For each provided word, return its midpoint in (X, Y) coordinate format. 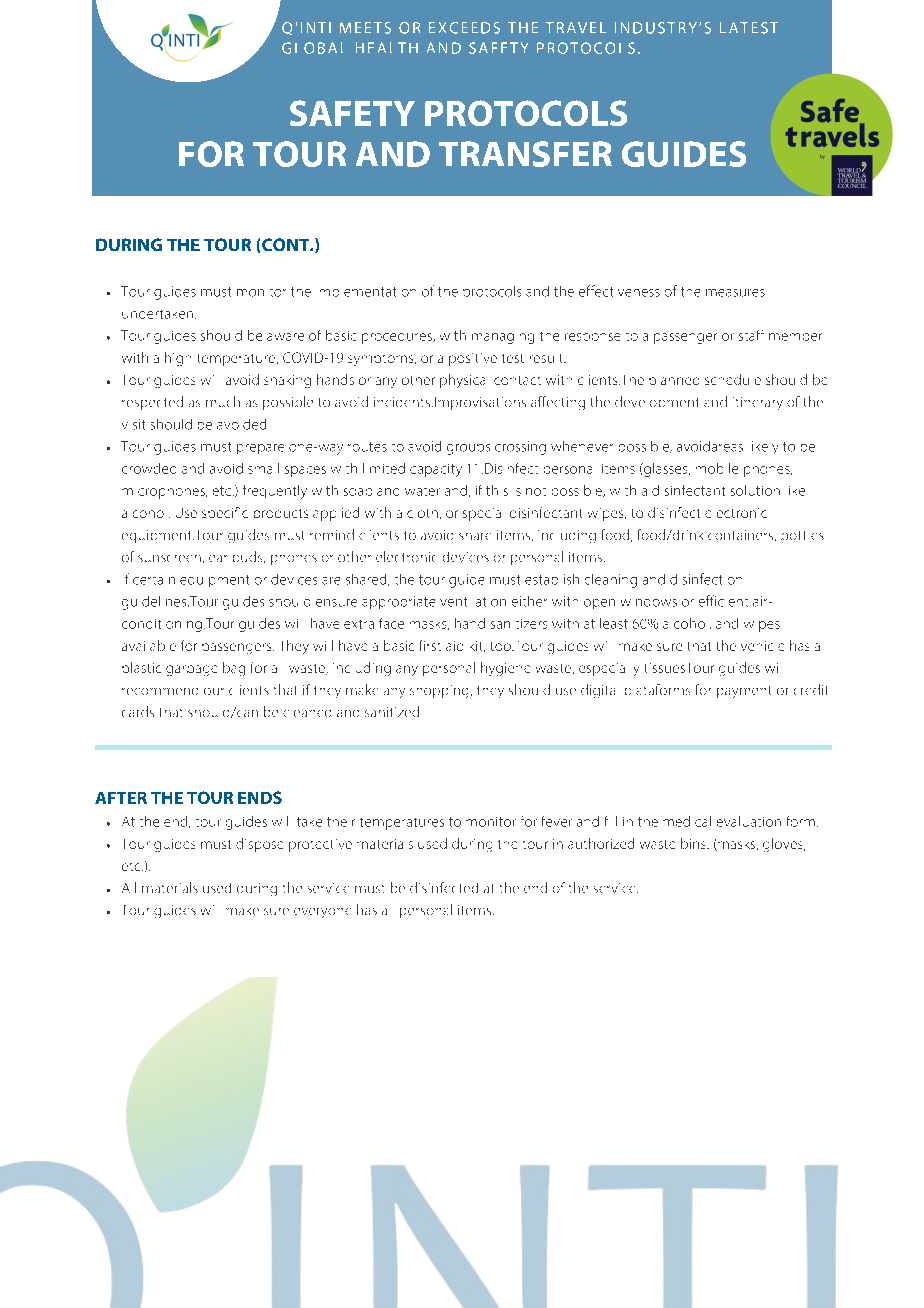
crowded (149, 468)
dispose (259, 845)
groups (468, 449)
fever (557, 821)
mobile (717, 468)
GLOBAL (312, 48)
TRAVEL (576, 27)
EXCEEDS (464, 28)
